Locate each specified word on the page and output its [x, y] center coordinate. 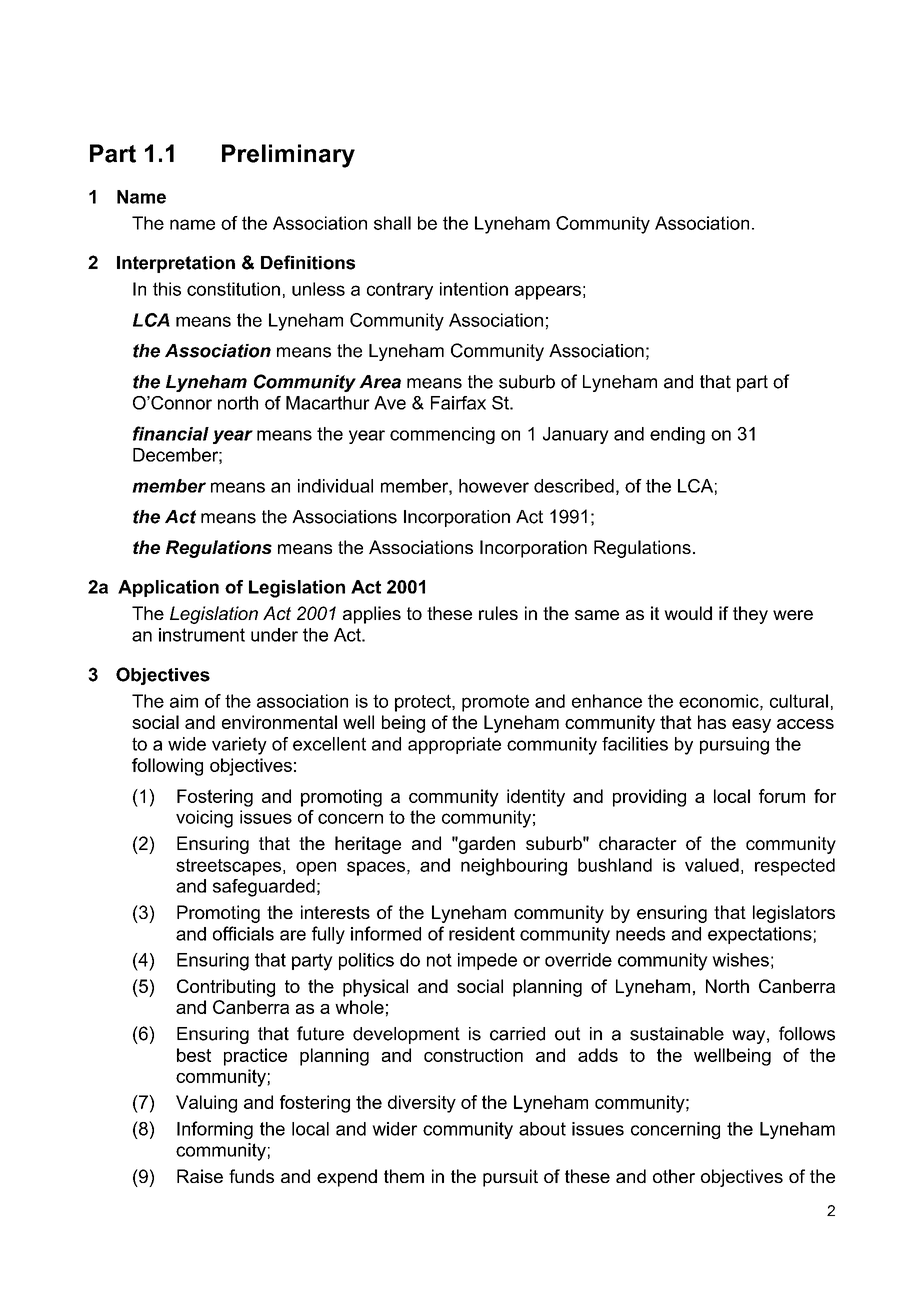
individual [335, 486]
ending [677, 435]
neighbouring [514, 867]
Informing [215, 1130]
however [494, 486]
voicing [204, 819]
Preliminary [288, 156]
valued [712, 865]
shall [392, 223]
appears [548, 292]
